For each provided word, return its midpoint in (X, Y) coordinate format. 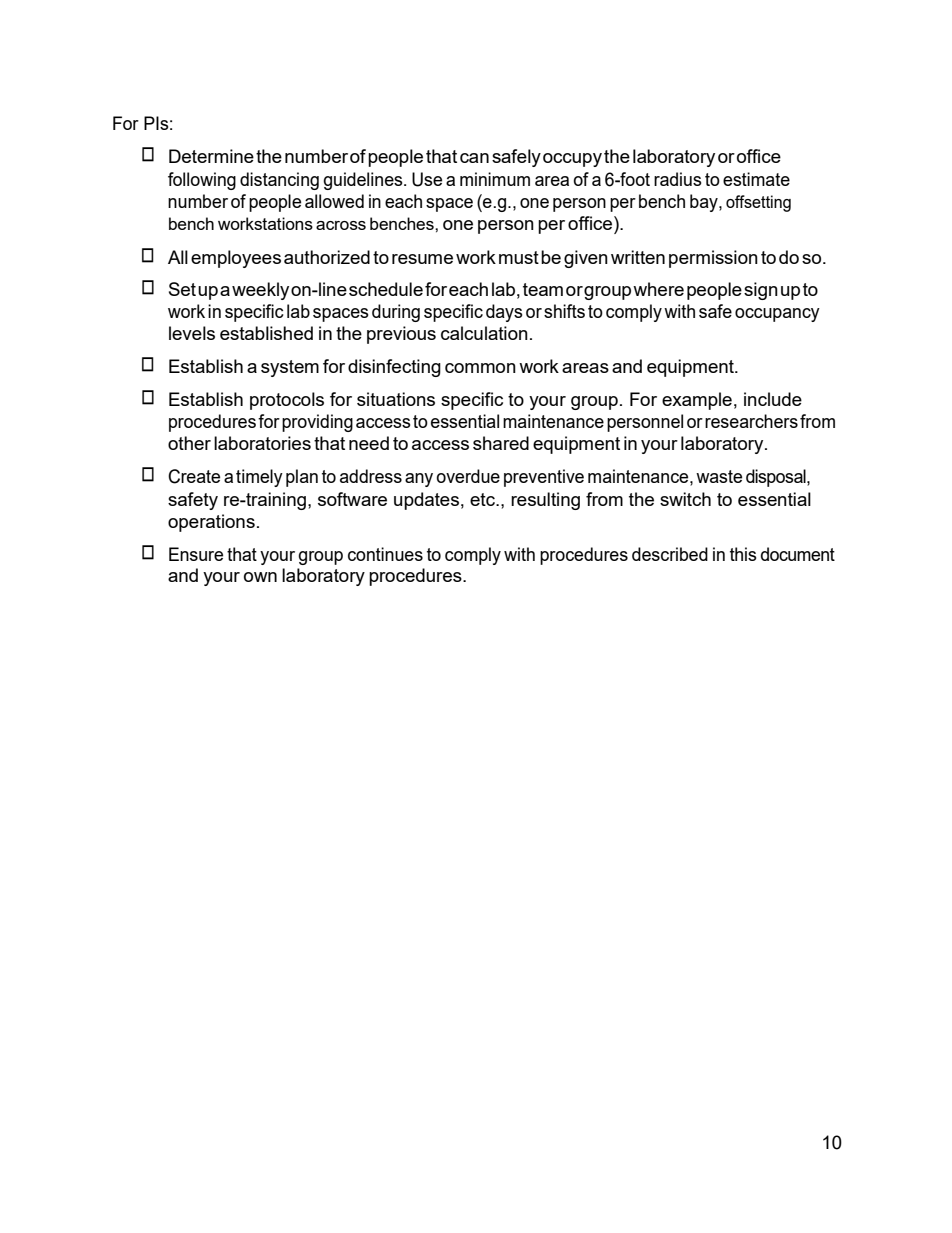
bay (705, 203)
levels (192, 333)
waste (719, 476)
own (260, 577)
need (369, 443)
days (504, 313)
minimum (495, 179)
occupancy (777, 315)
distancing (279, 181)
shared (501, 443)
